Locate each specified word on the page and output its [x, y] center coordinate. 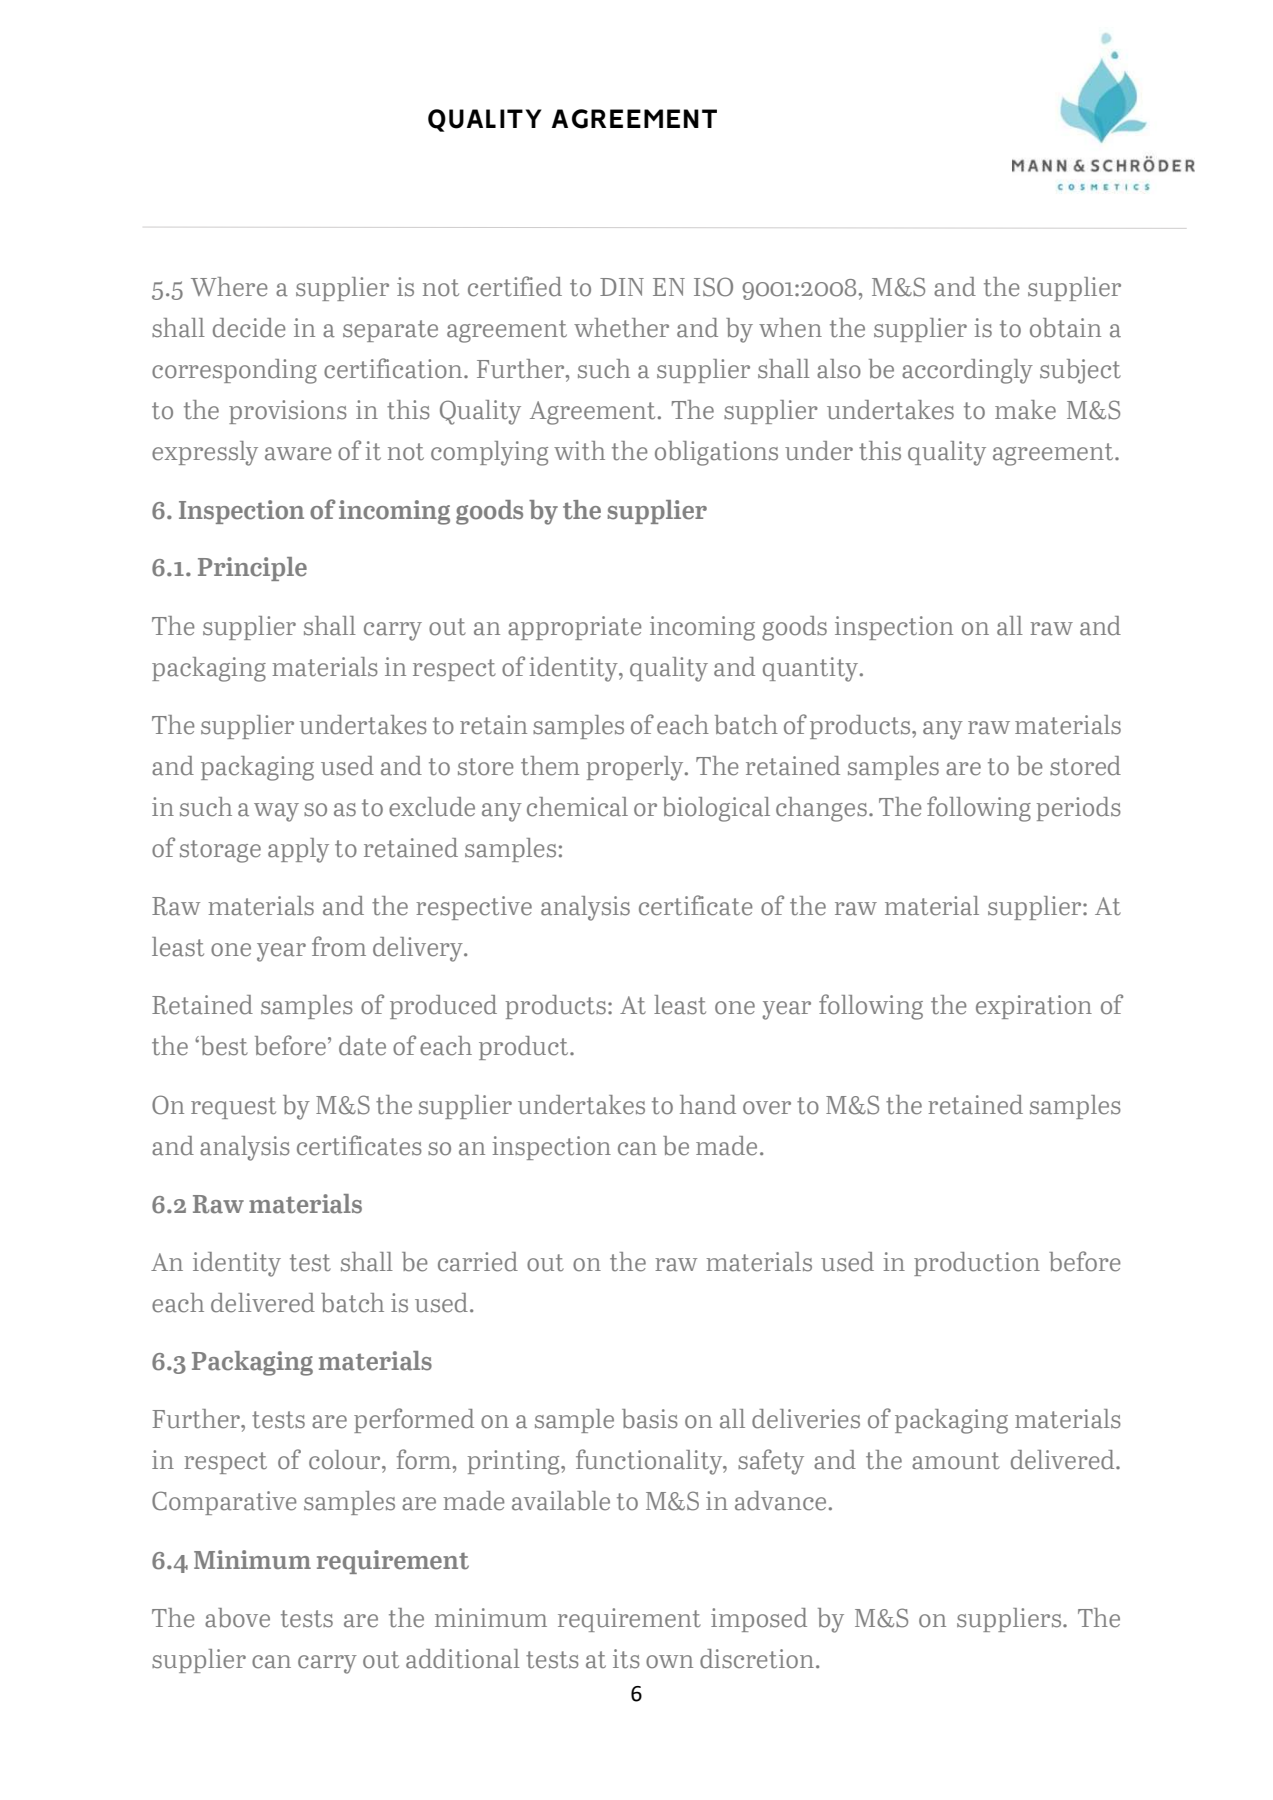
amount [956, 1461]
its [626, 1659]
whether [621, 328]
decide [249, 328]
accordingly [967, 371]
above [237, 1618]
